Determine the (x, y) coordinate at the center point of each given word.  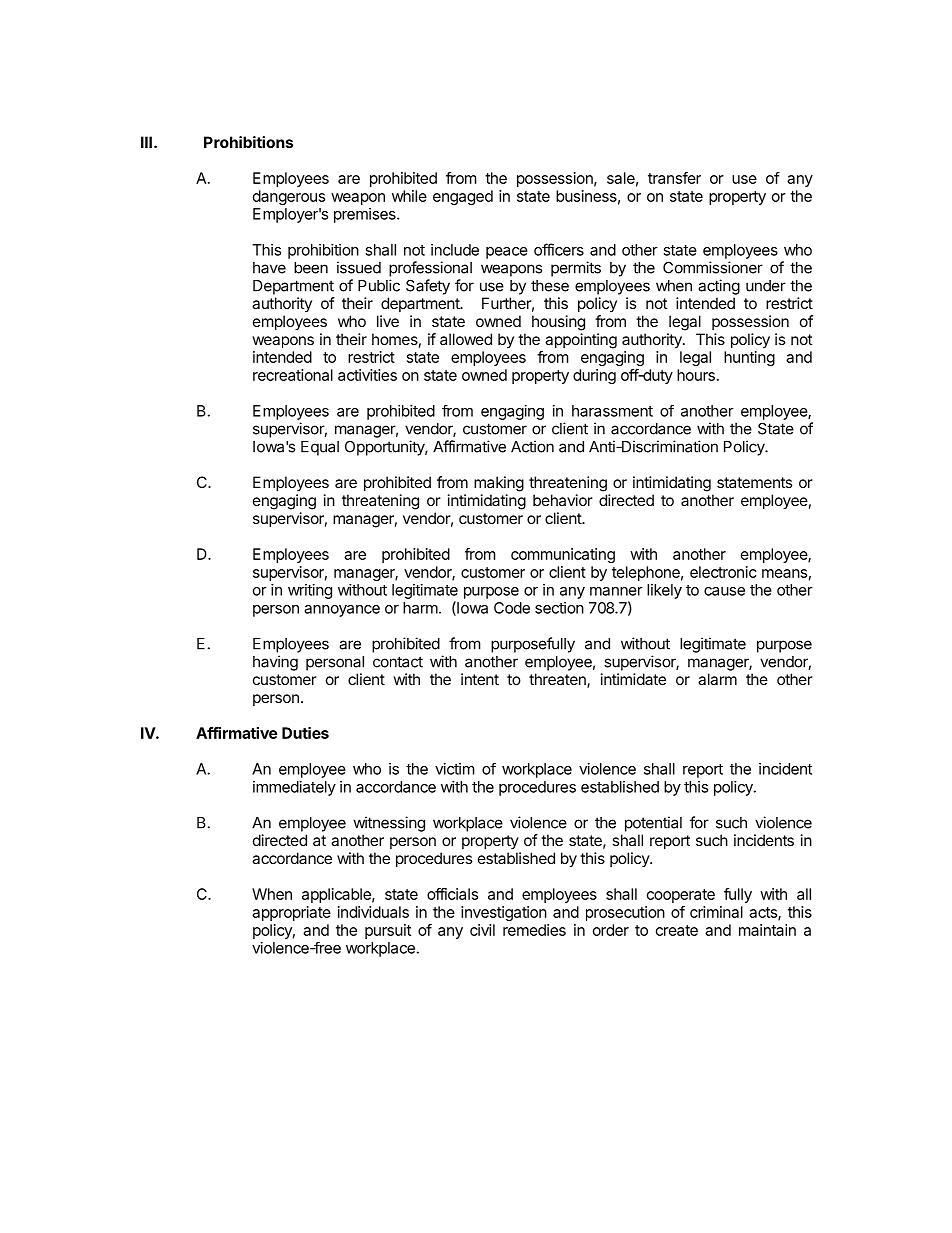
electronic (723, 572)
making (499, 484)
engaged (463, 197)
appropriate (291, 913)
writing (310, 591)
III (146, 142)
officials (452, 894)
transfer (674, 178)
